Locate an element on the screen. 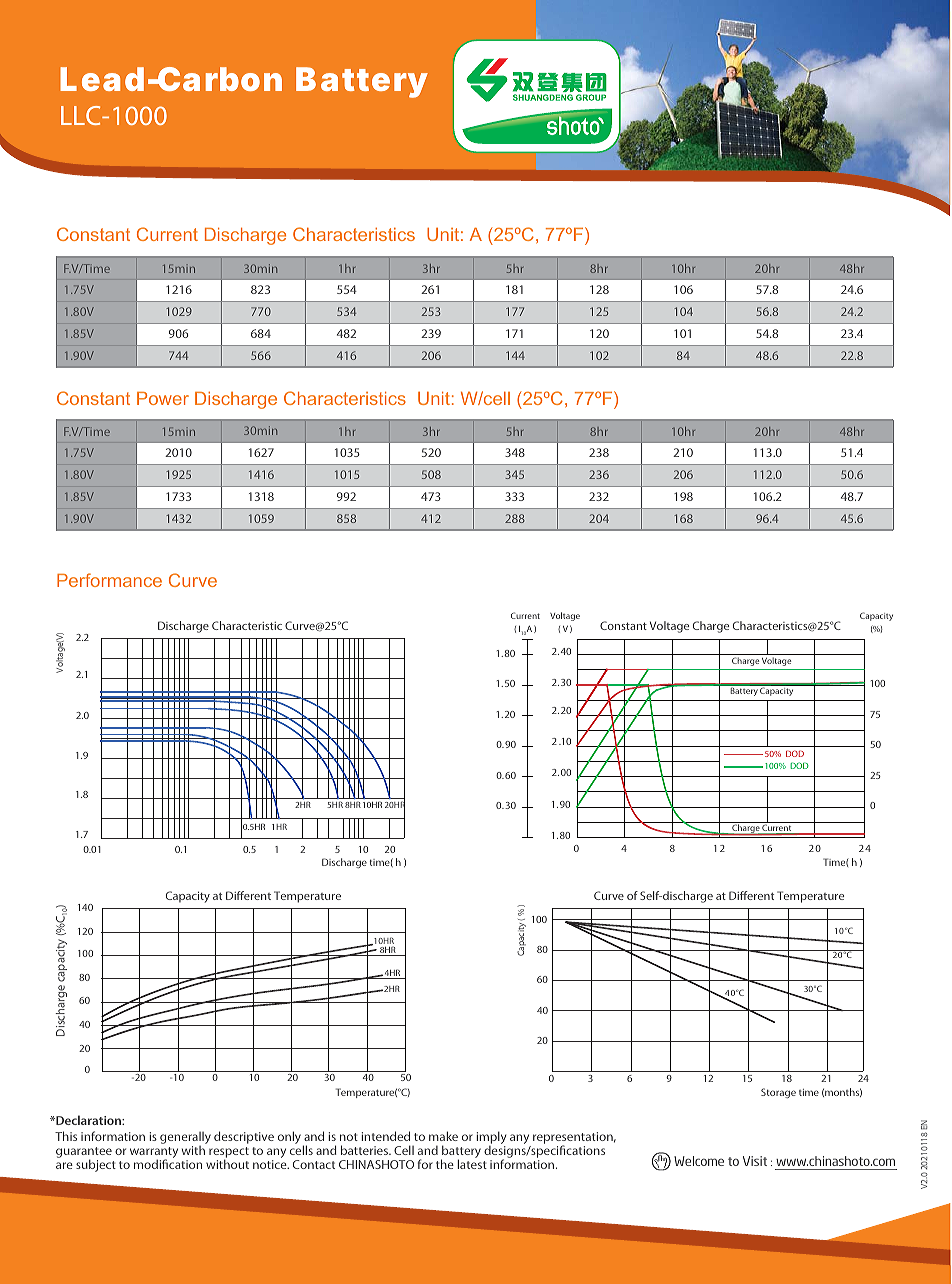 This screenshot has height=1284, width=952. imply is located at coordinates (491, 1137).
